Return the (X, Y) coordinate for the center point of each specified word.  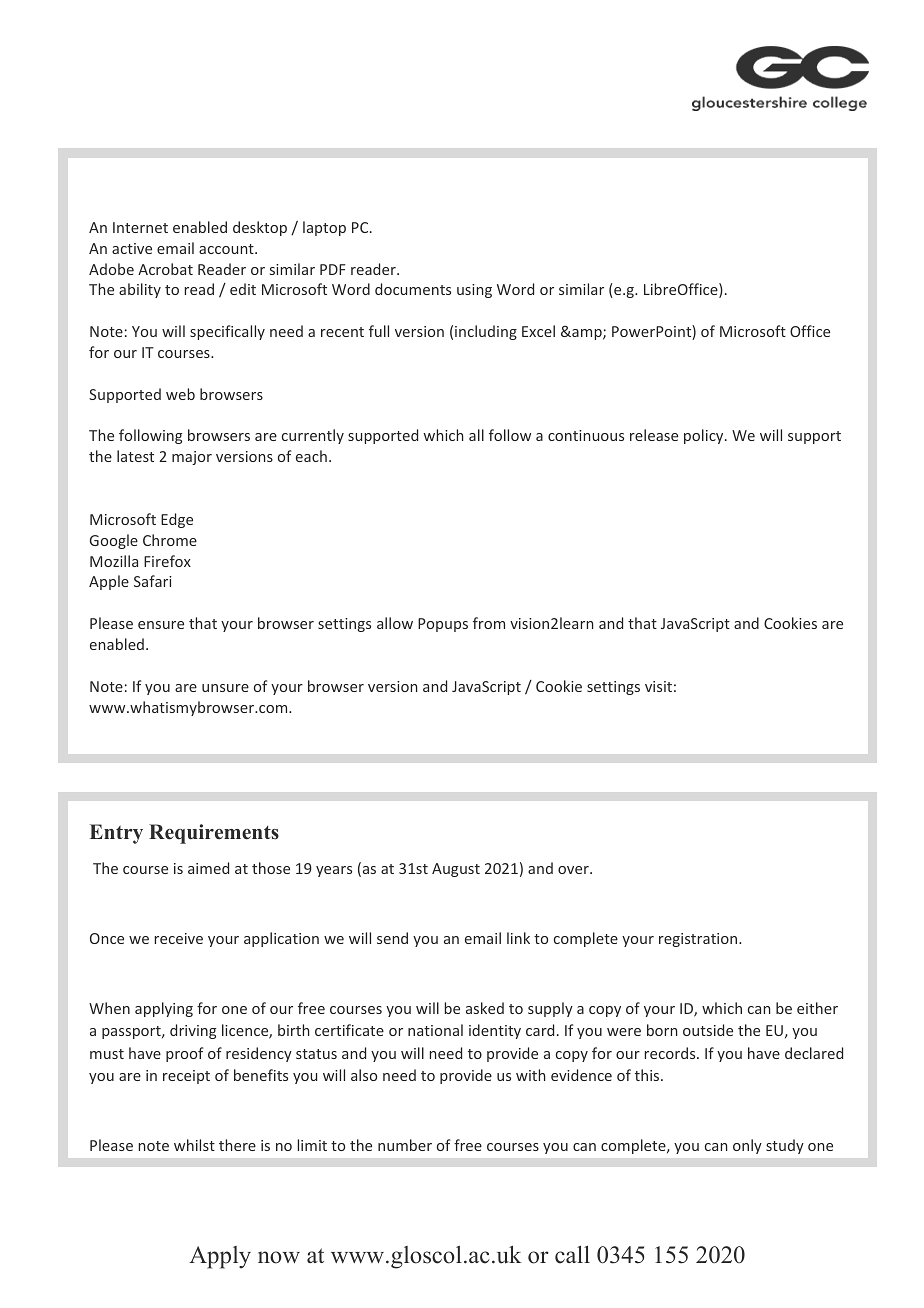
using (474, 291)
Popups (443, 625)
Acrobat (165, 269)
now (279, 1257)
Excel (538, 331)
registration (699, 940)
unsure (225, 688)
